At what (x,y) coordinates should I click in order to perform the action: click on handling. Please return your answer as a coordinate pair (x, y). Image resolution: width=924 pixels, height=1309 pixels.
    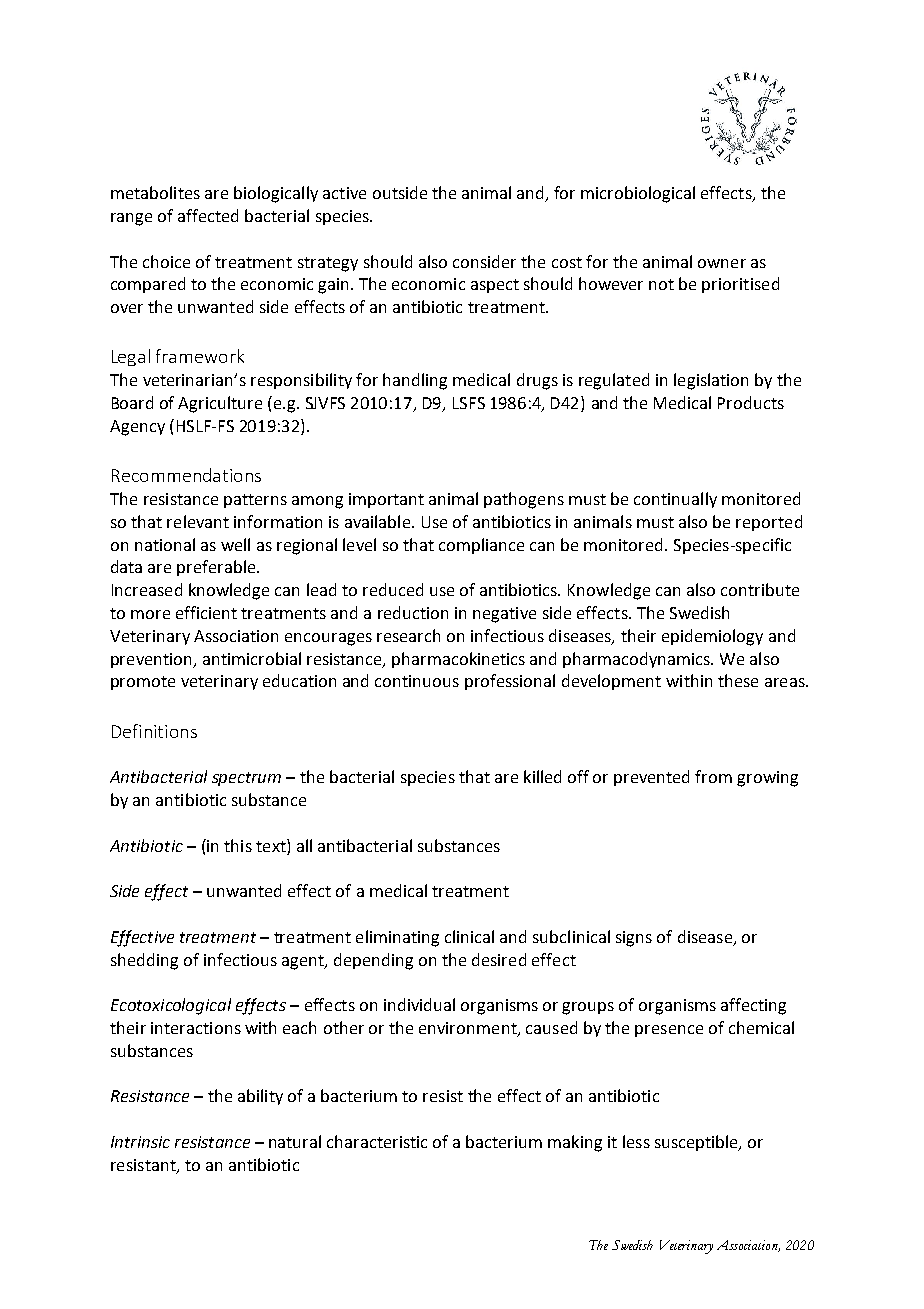
    Looking at the image, I should click on (415, 381).
